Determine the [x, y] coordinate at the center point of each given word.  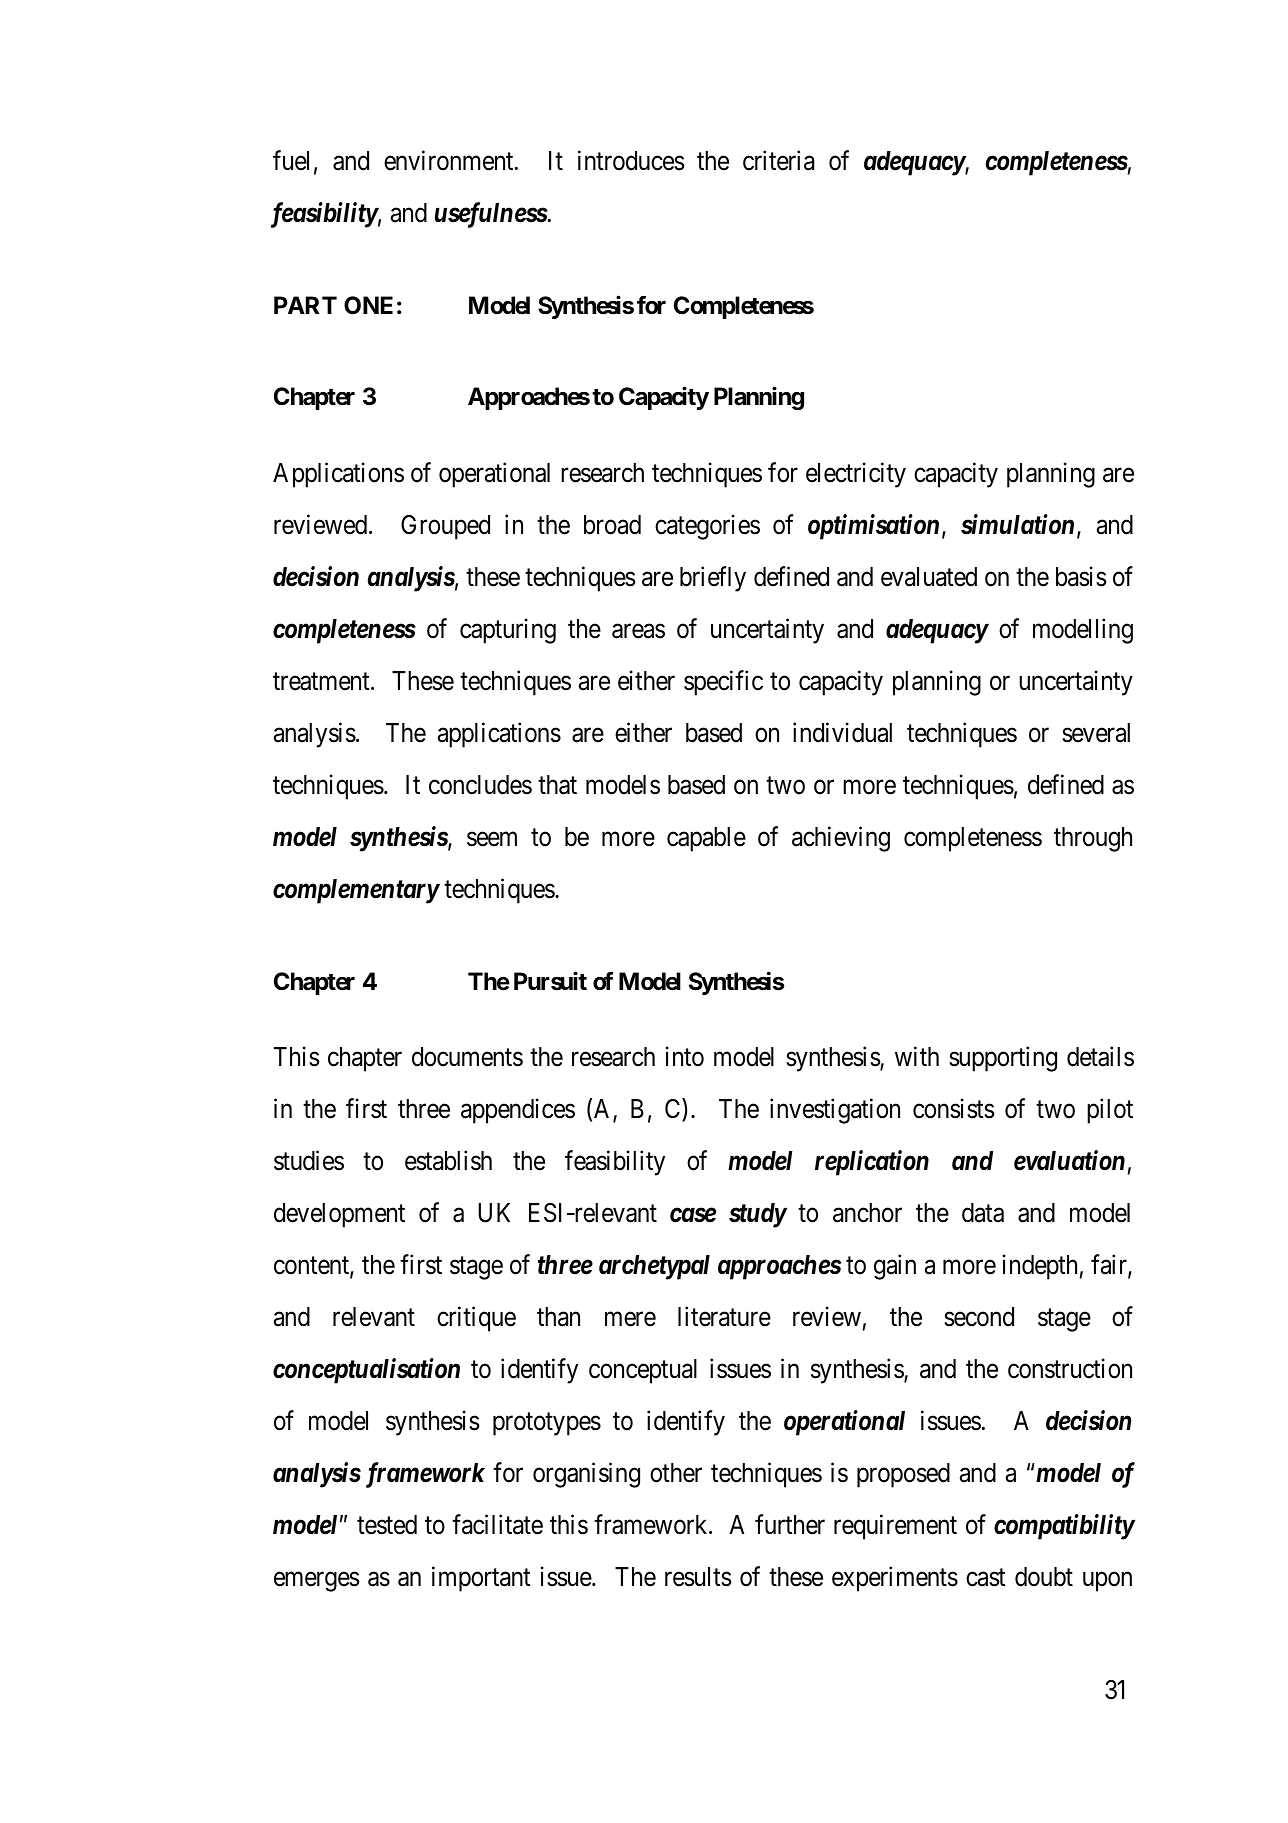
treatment [322, 682]
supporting [1003, 1059]
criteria [778, 160]
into [685, 1057]
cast [986, 1578]
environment [450, 160]
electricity [856, 475]
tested [387, 1525]
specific [723, 683]
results [698, 1577]
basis [1081, 576]
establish [448, 1161]
